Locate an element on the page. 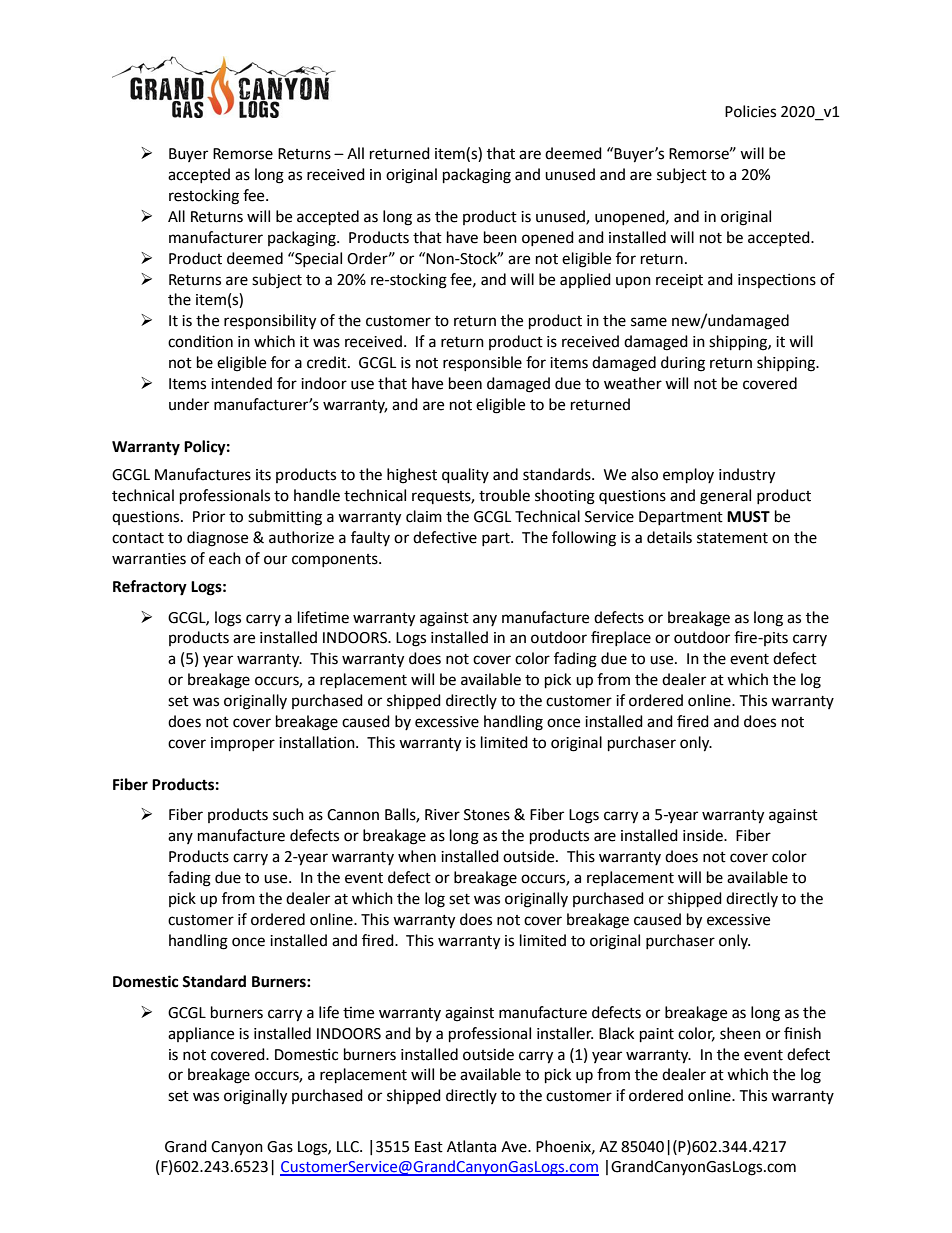  Policies is located at coordinates (750, 111).
